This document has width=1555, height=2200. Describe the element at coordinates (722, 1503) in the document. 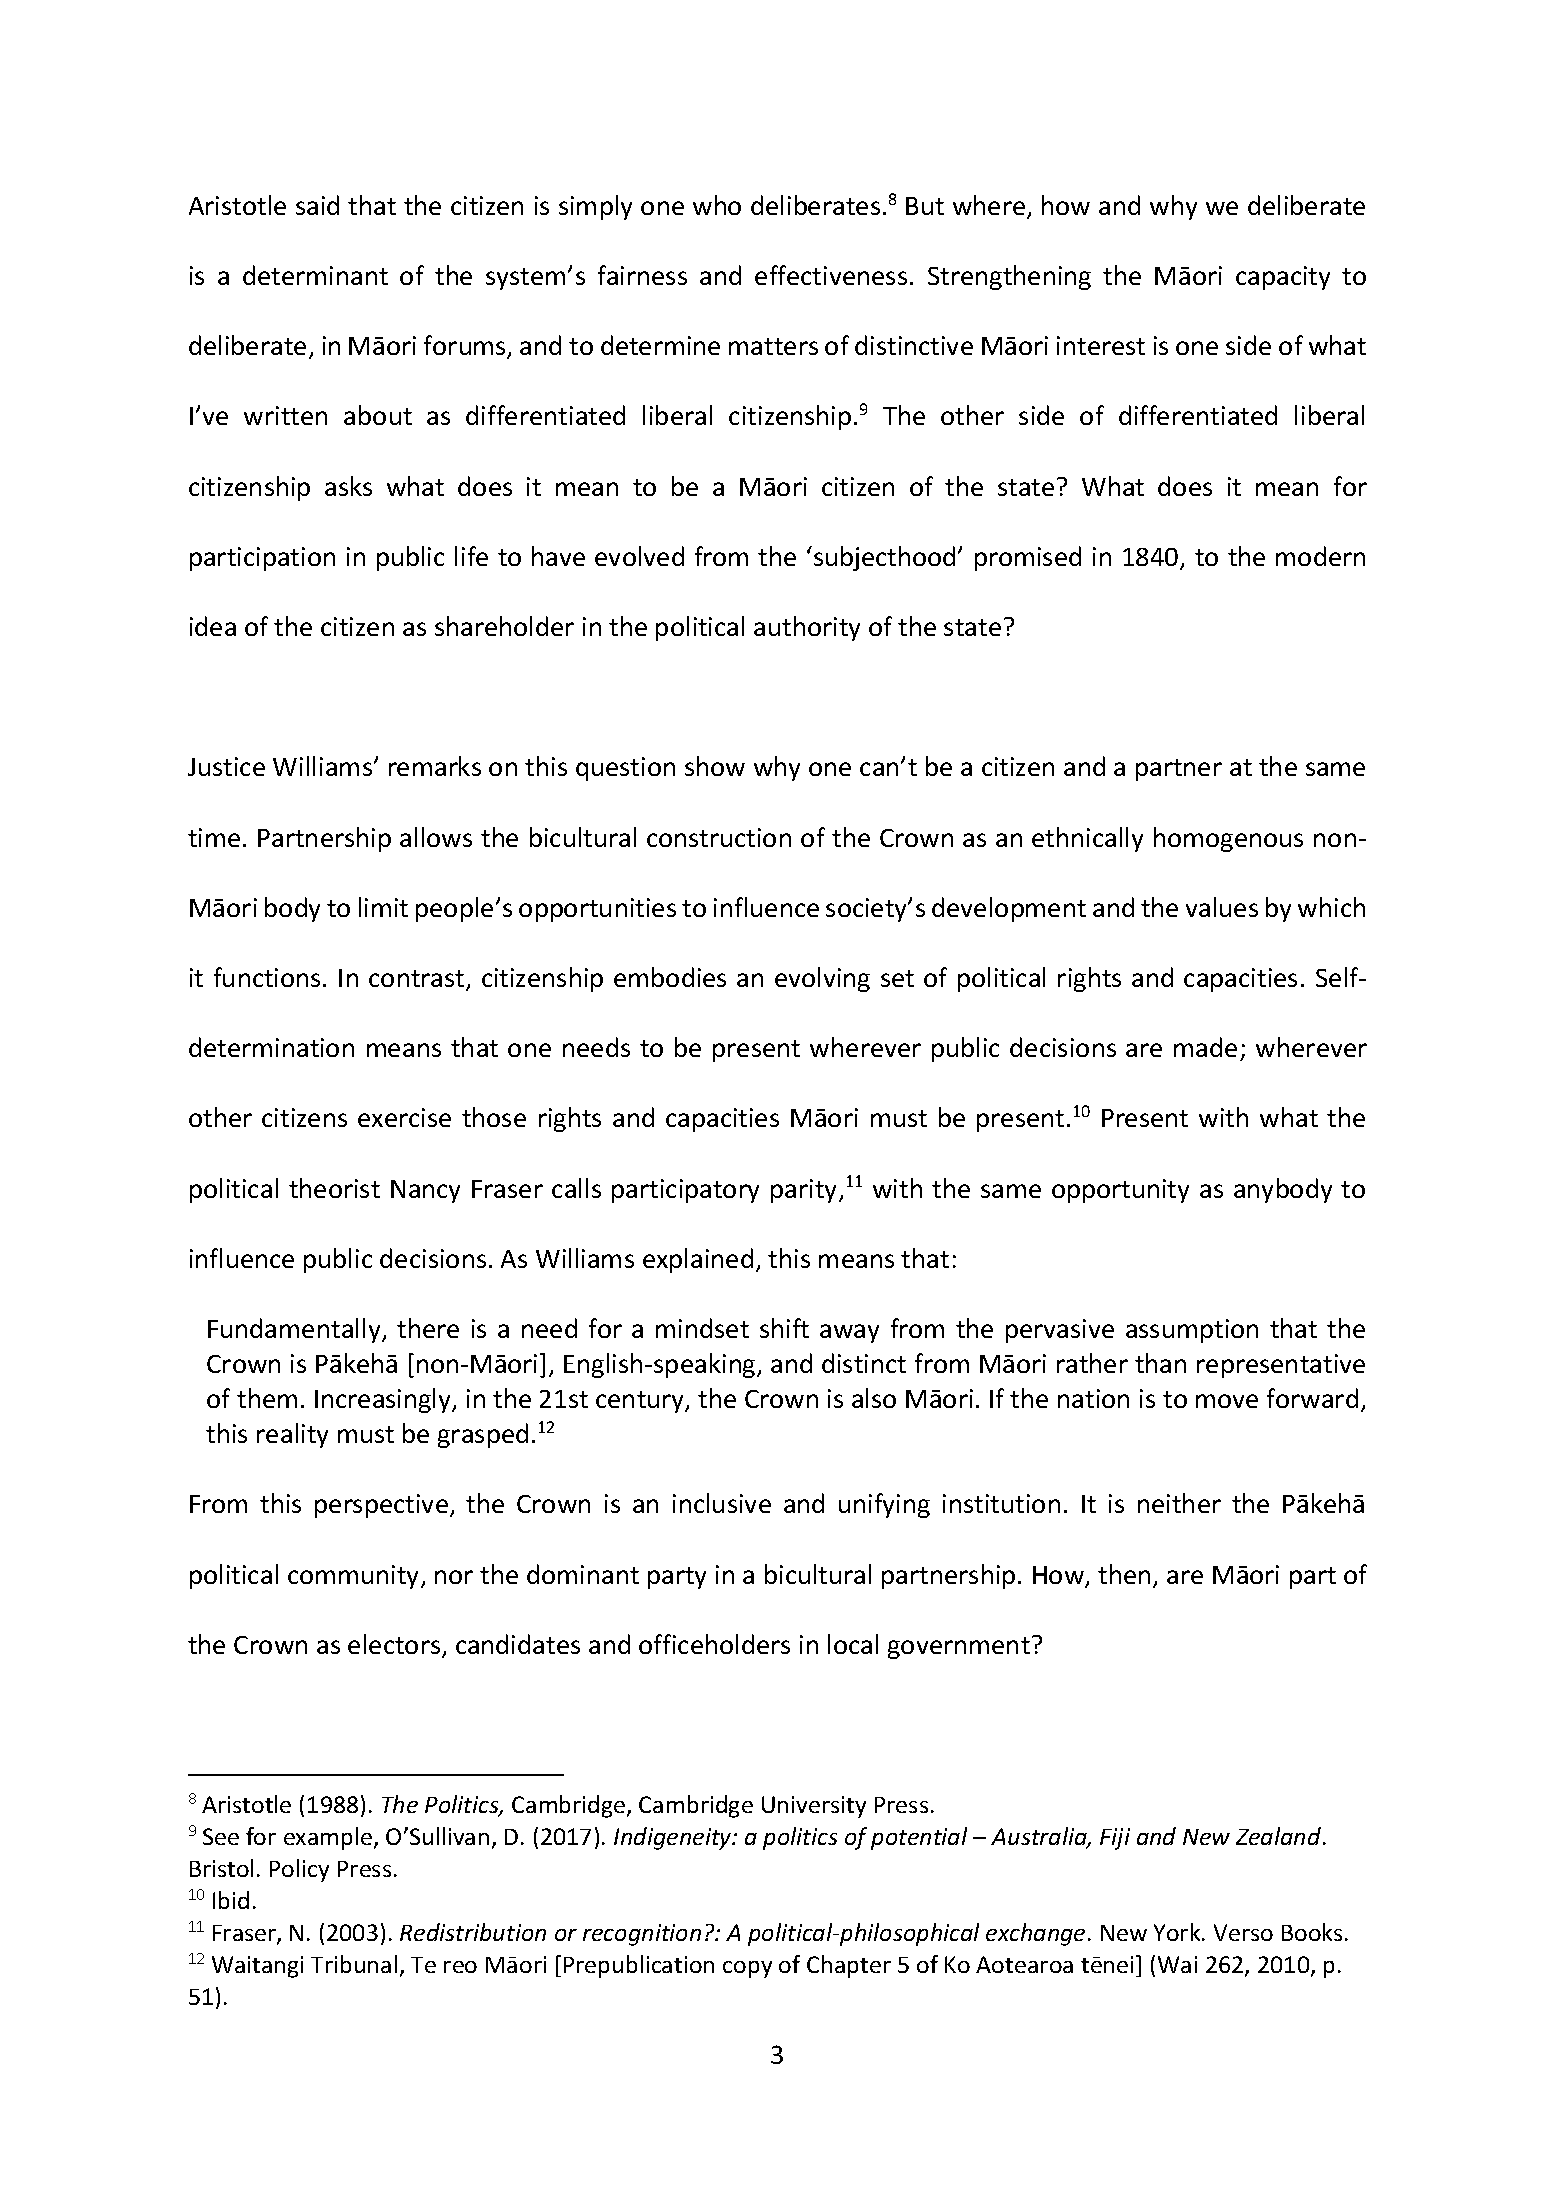

I see `inclusive` at that location.
